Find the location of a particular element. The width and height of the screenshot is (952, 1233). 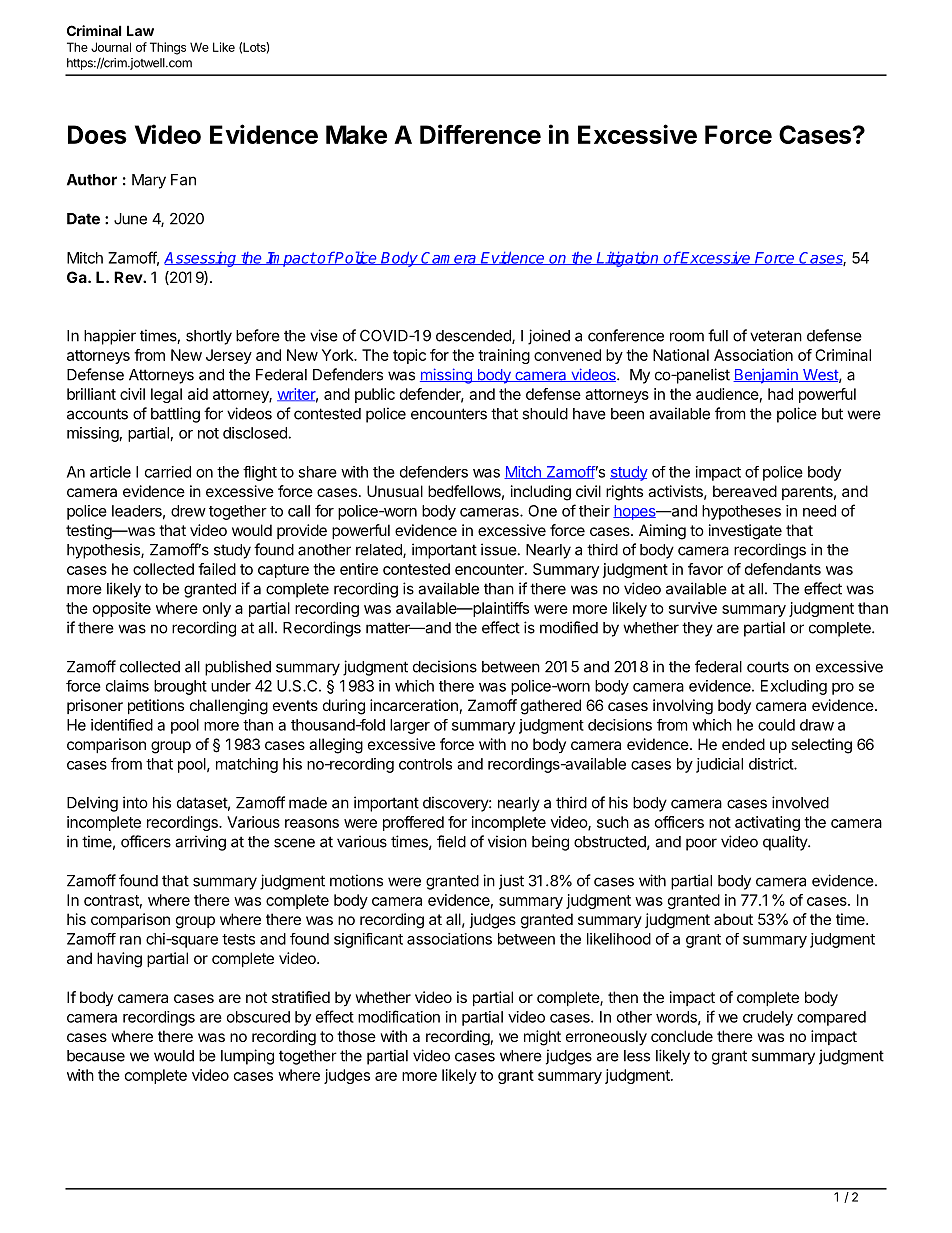

obscured is located at coordinates (258, 1017).
